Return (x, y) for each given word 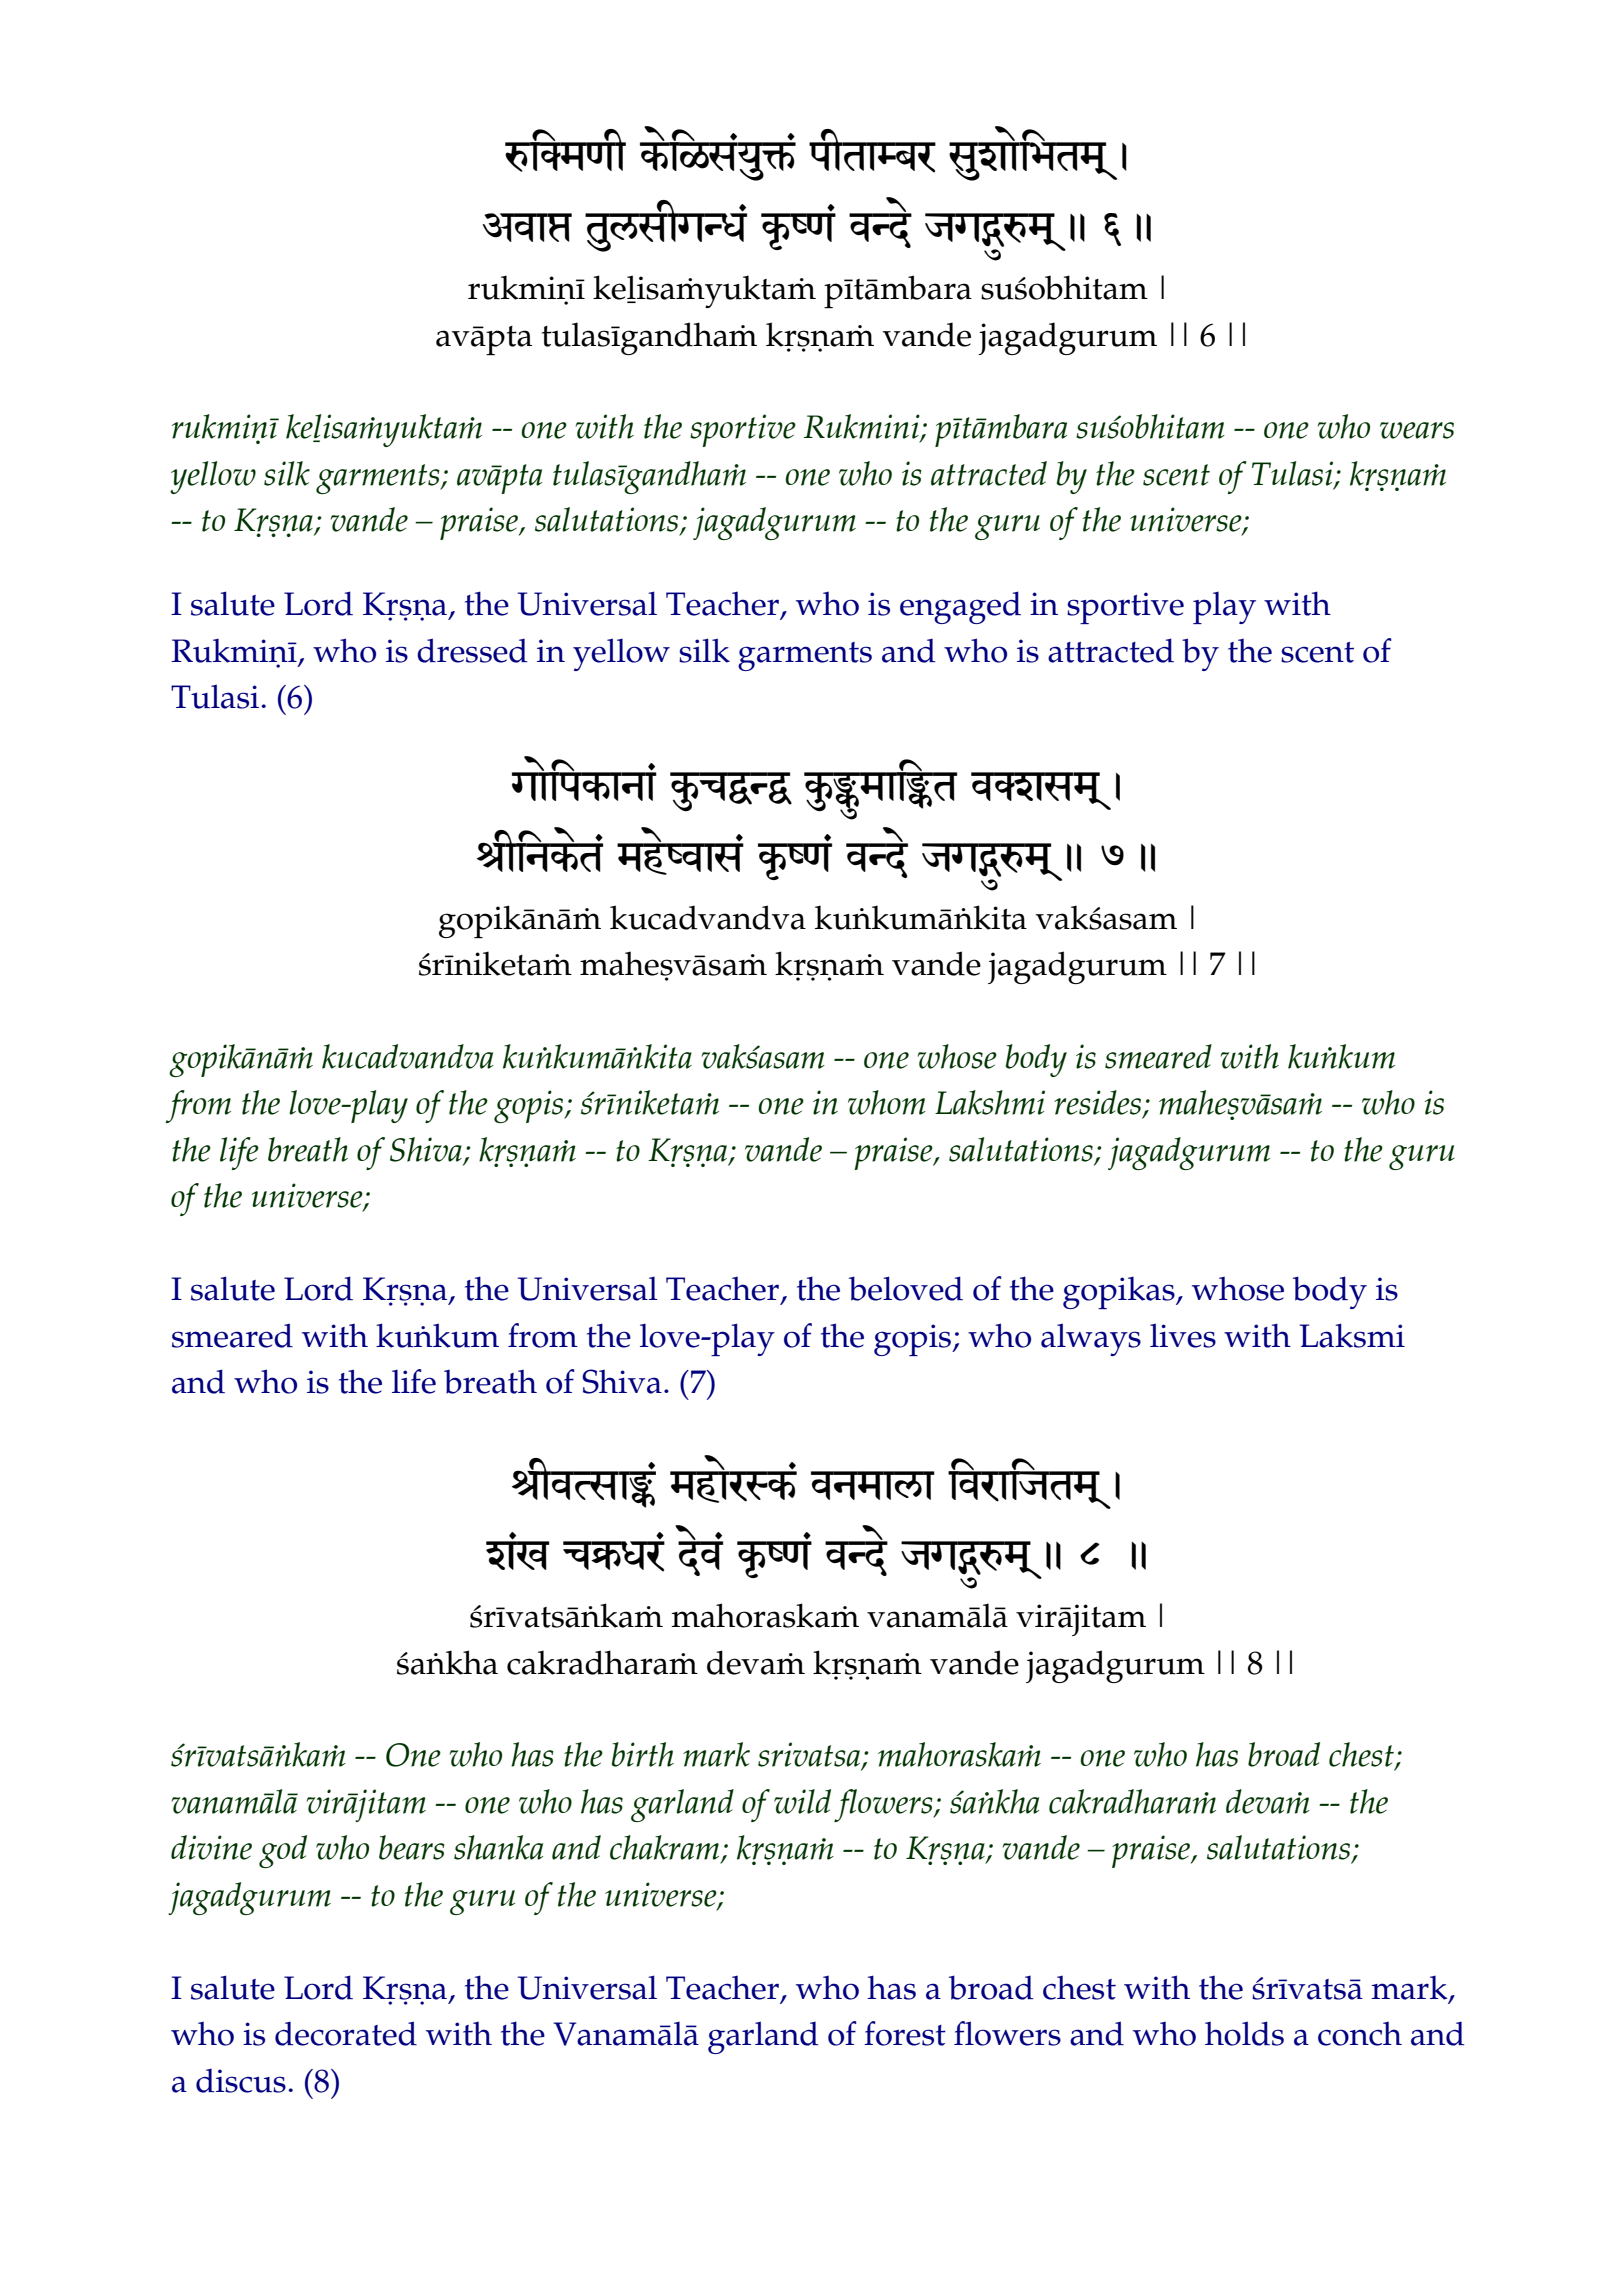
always (1091, 1339)
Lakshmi (990, 1102)
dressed (472, 650)
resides (1097, 1102)
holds (1244, 2033)
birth (643, 1754)
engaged (960, 607)
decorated (346, 2033)
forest (905, 2033)
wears (1417, 430)
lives (1183, 1335)
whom (887, 1102)
